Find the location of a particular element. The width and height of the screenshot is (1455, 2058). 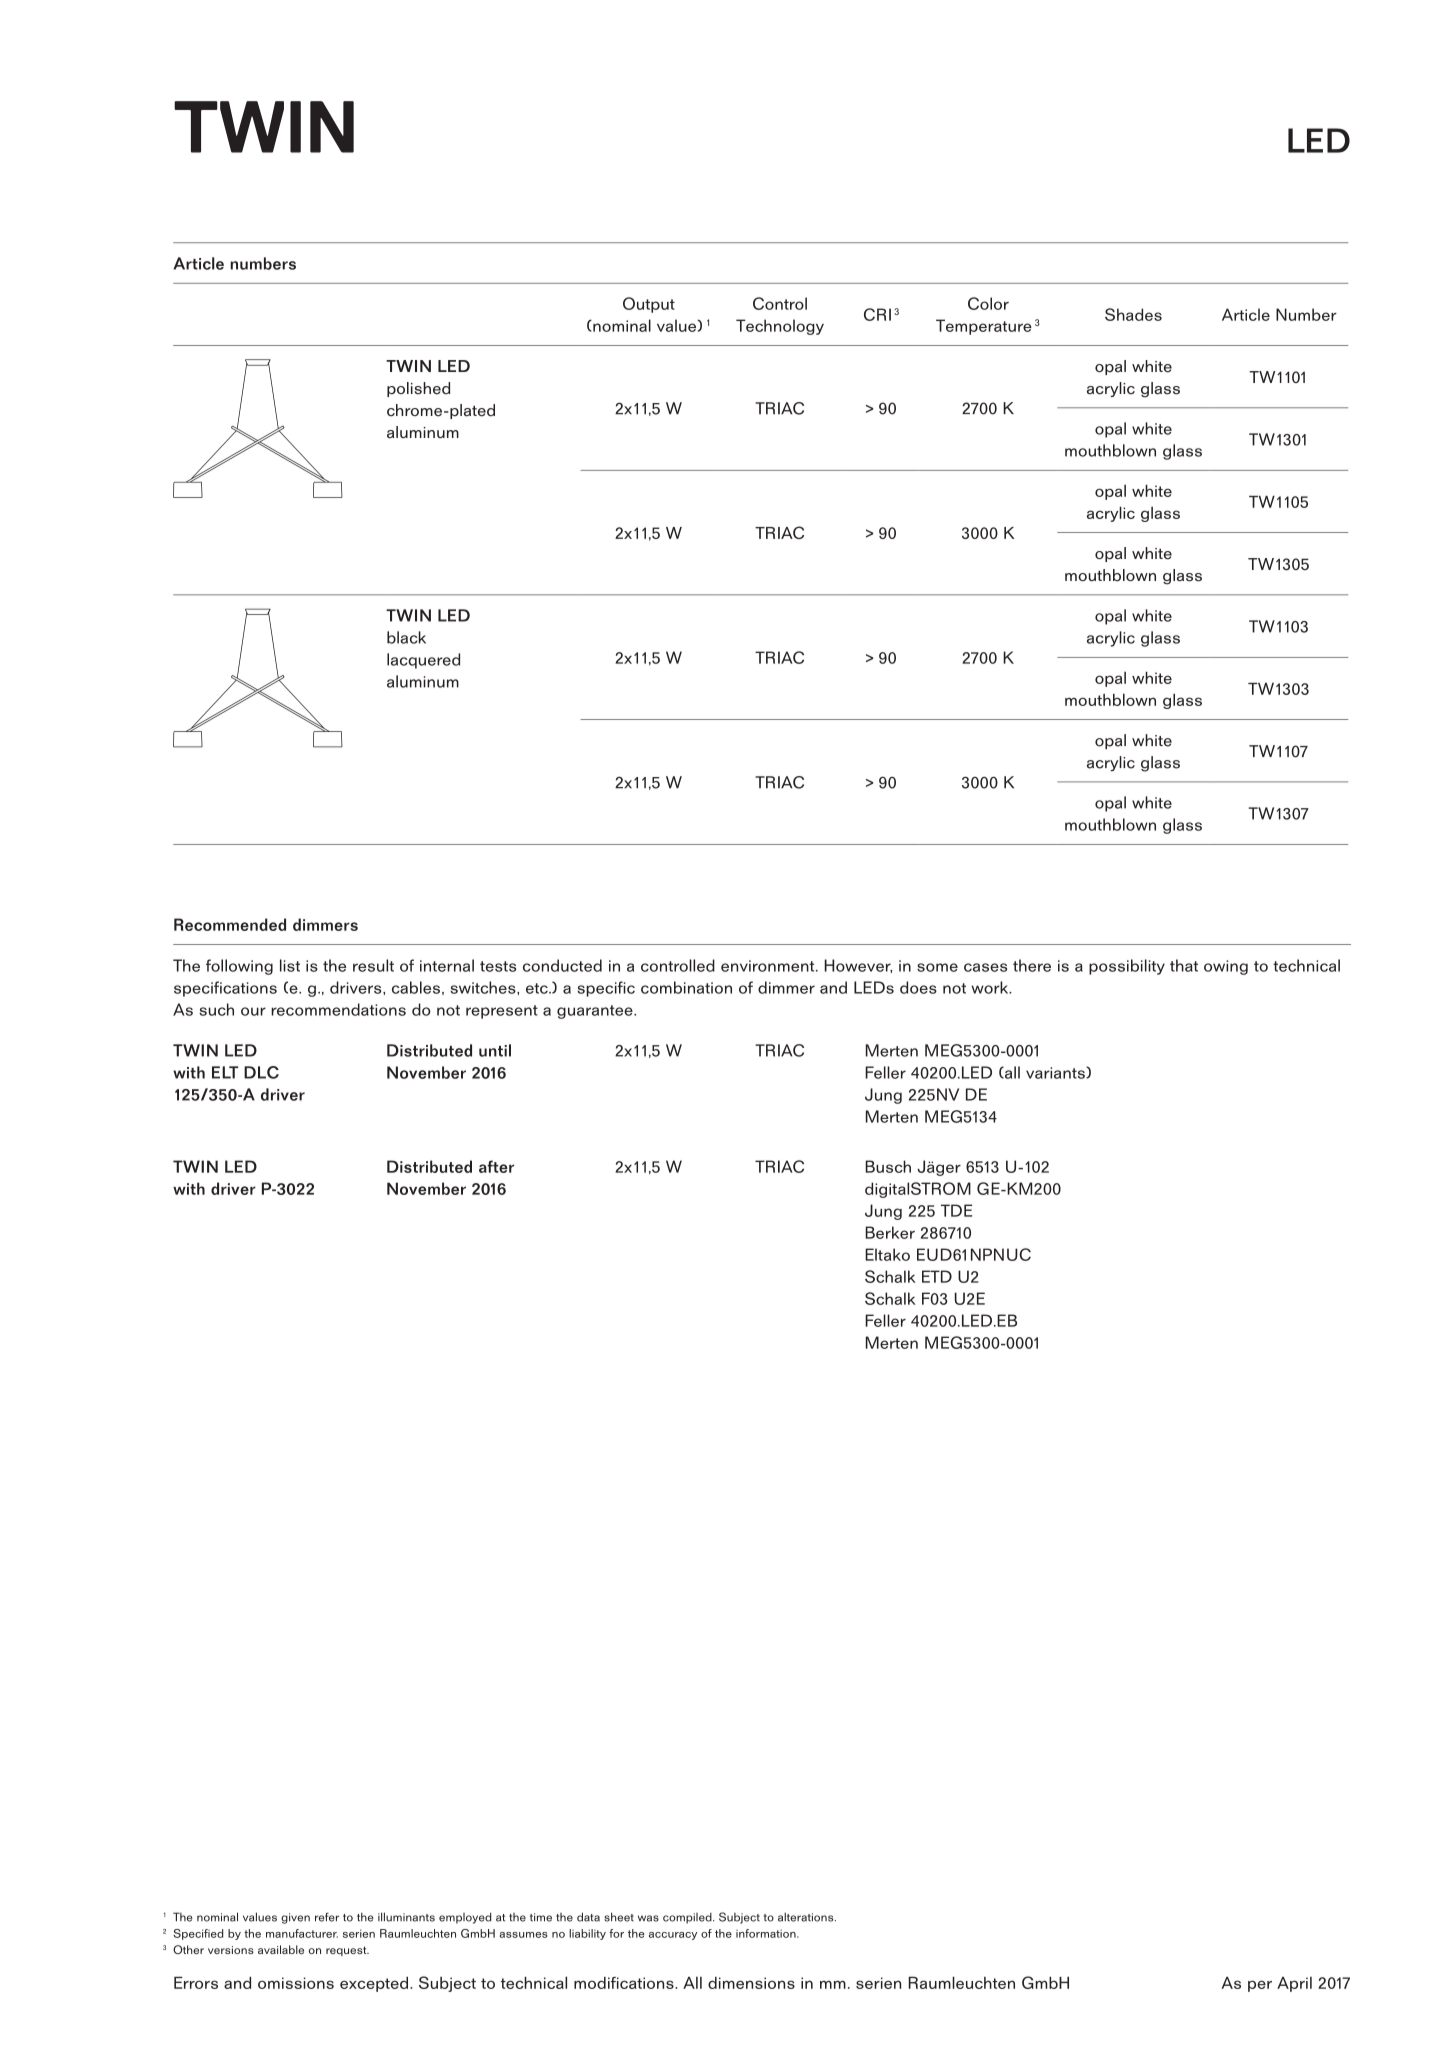

environment is located at coordinates (769, 966).
